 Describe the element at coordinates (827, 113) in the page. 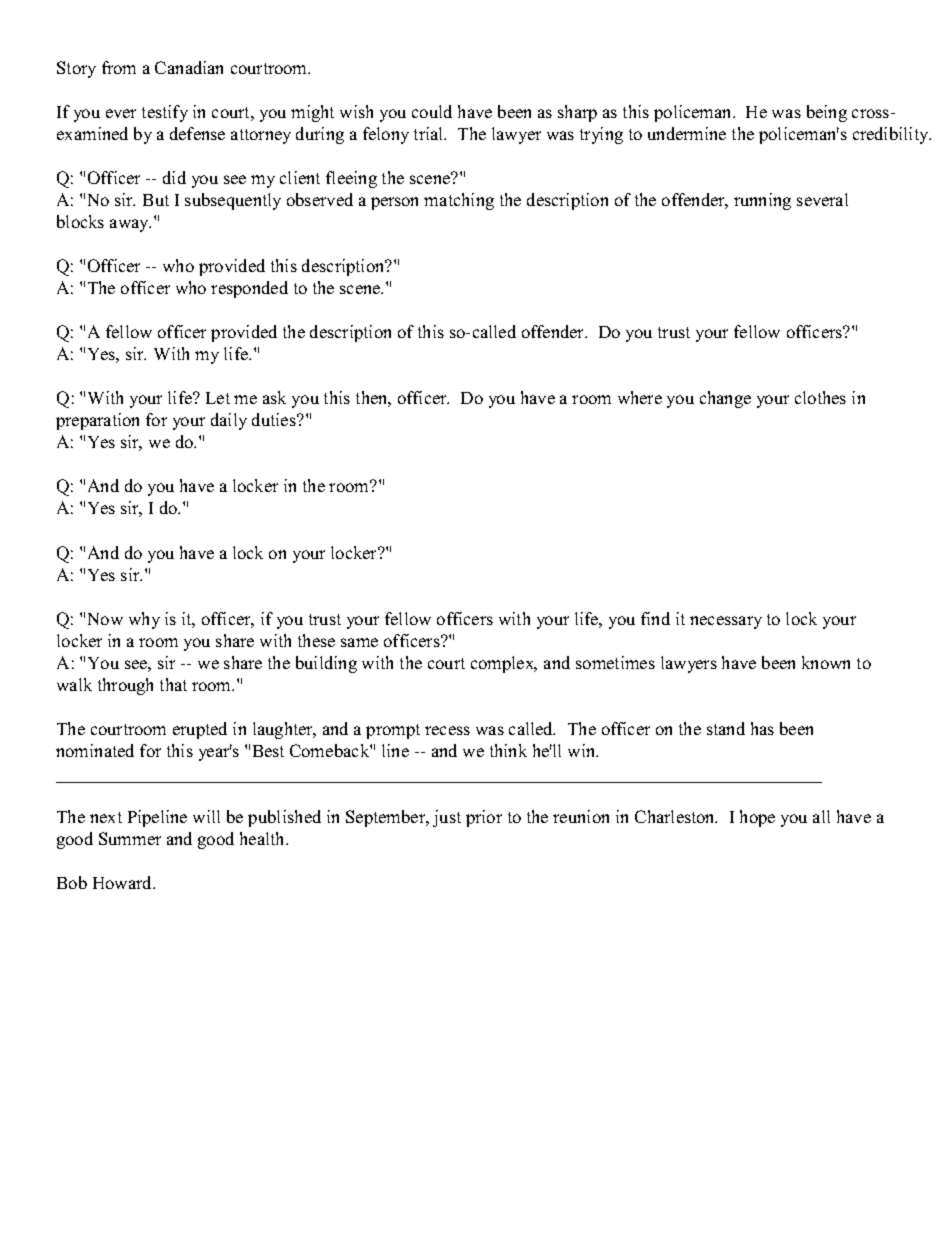

I see `being` at that location.
